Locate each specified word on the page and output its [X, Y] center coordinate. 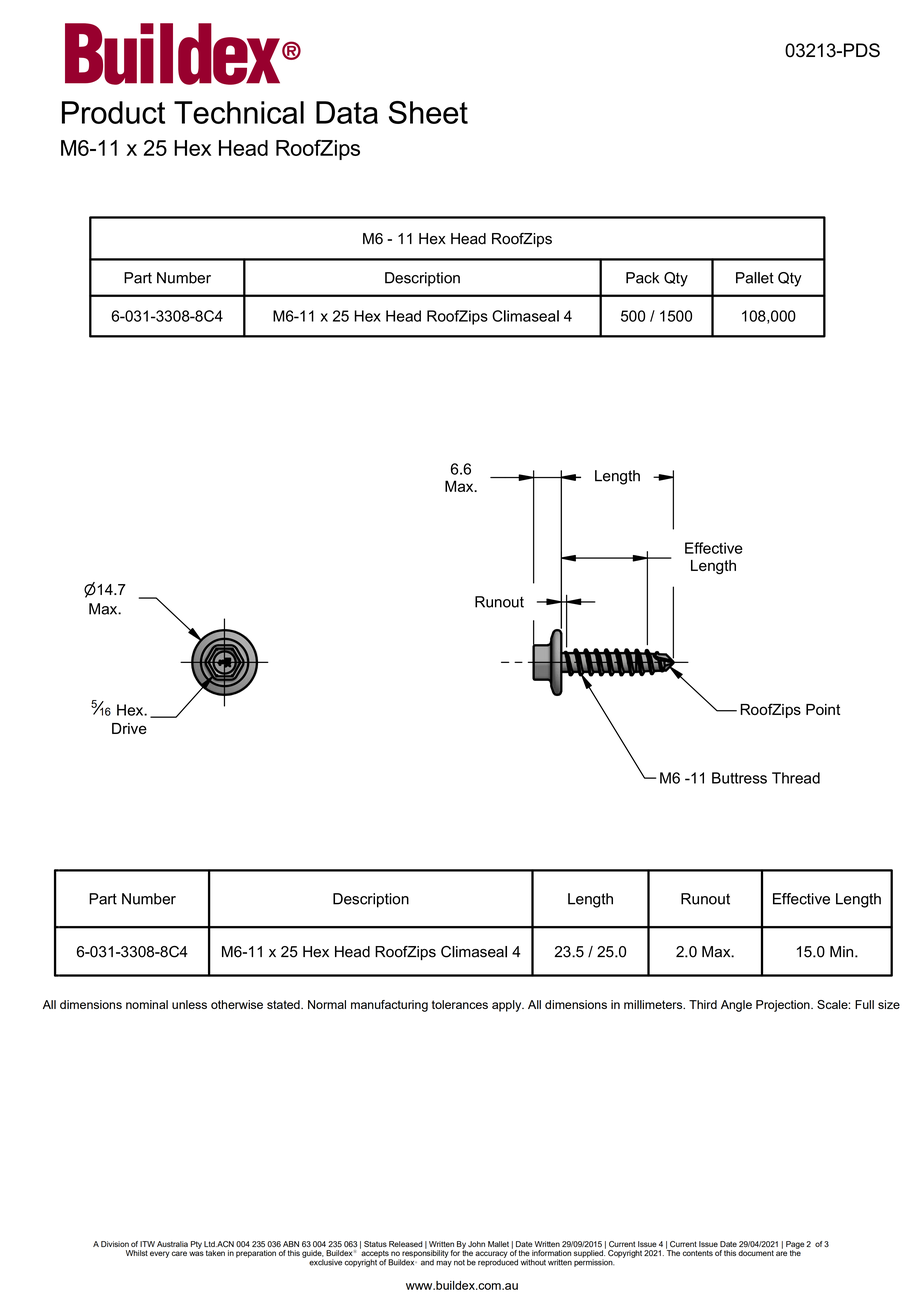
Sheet [428, 112]
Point [823, 709]
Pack [642, 278]
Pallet [755, 278]
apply [508, 1006]
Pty [196, 1245]
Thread [796, 778]
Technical [239, 112]
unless [189, 1004]
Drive [129, 728]
